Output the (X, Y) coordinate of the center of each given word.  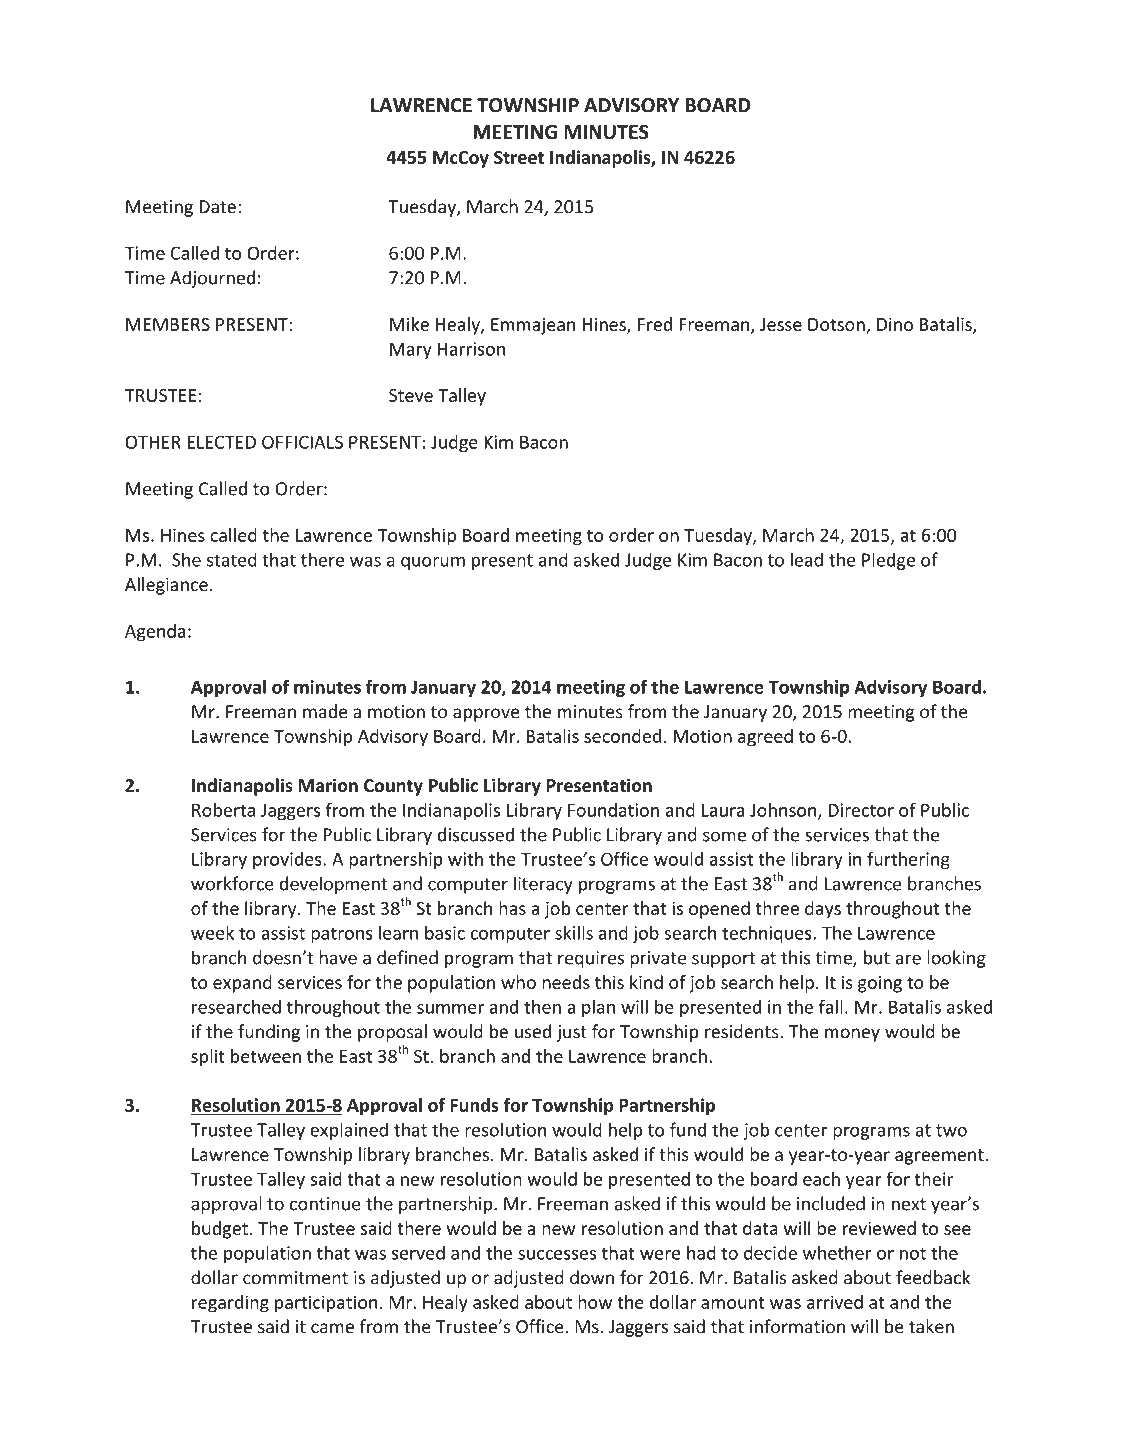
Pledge (888, 561)
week (212, 932)
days (823, 910)
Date (217, 207)
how (595, 1302)
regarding (230, 1304)
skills (574, 932)
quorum (433, 563)
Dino (895, 324)
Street (519, 157)
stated (232, 559)
